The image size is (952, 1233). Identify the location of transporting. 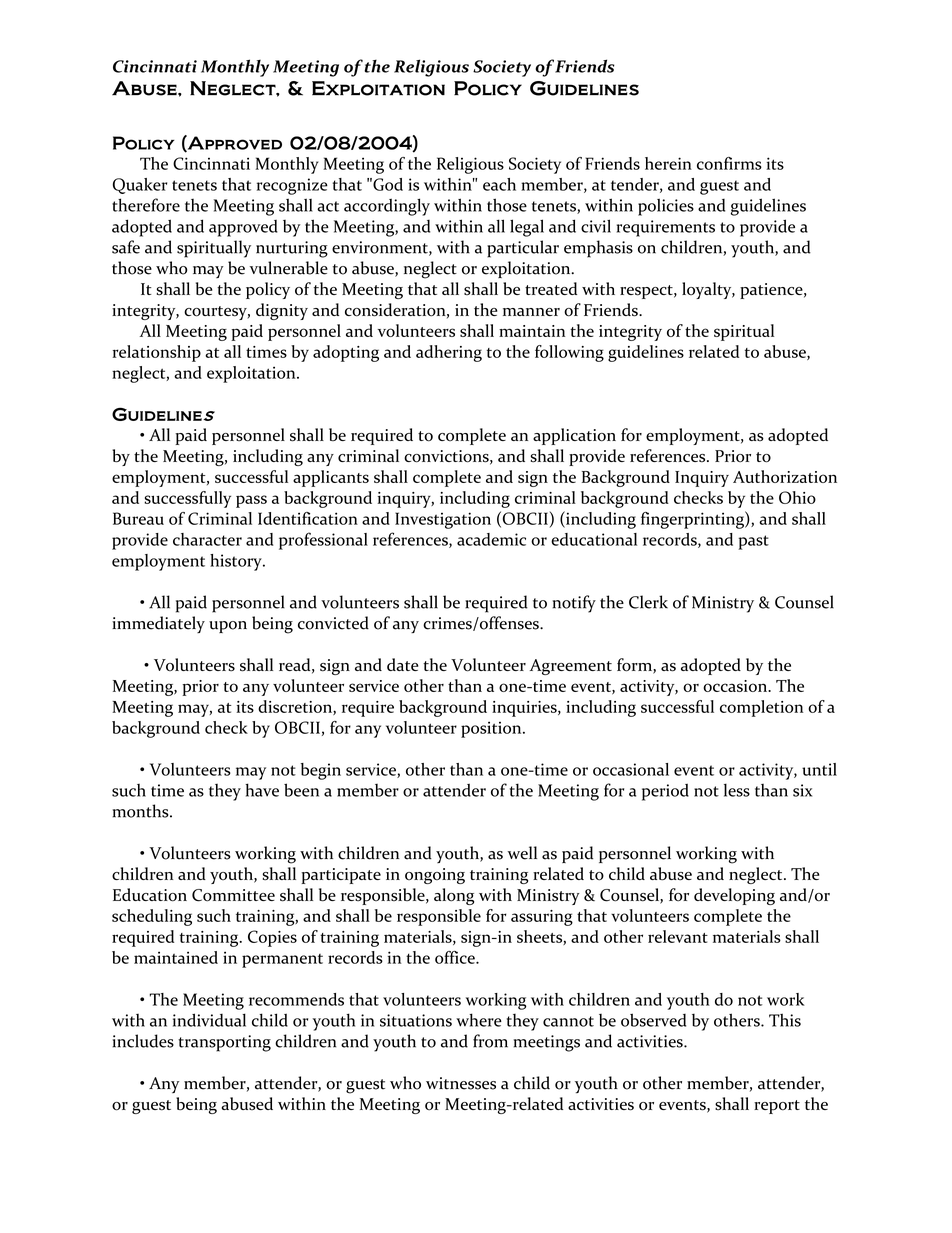
(224, 1043).
